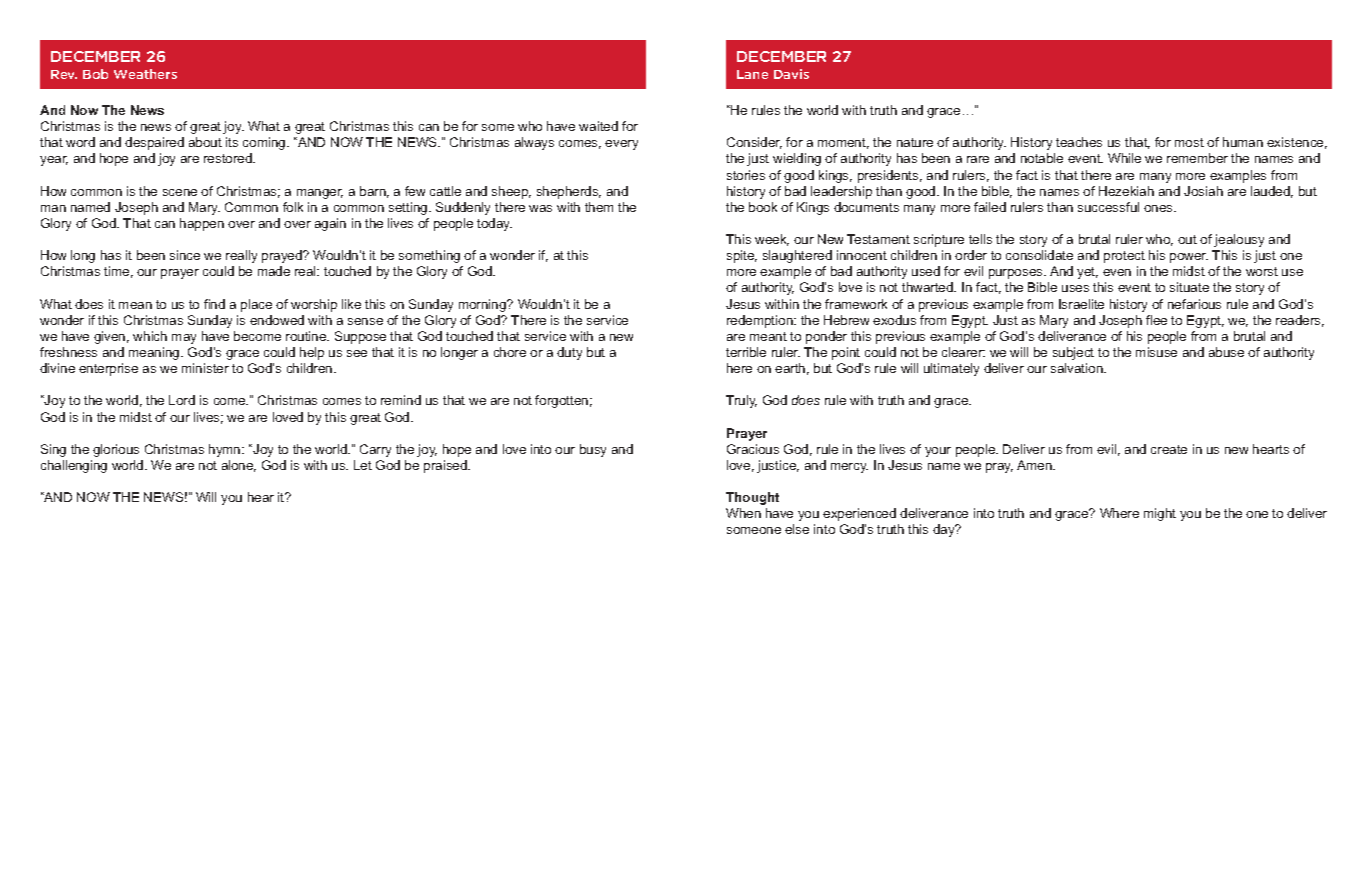 Image resolution: width=1372 pixels, height=887 pixels. I want to click on When, so click(743, 513).
